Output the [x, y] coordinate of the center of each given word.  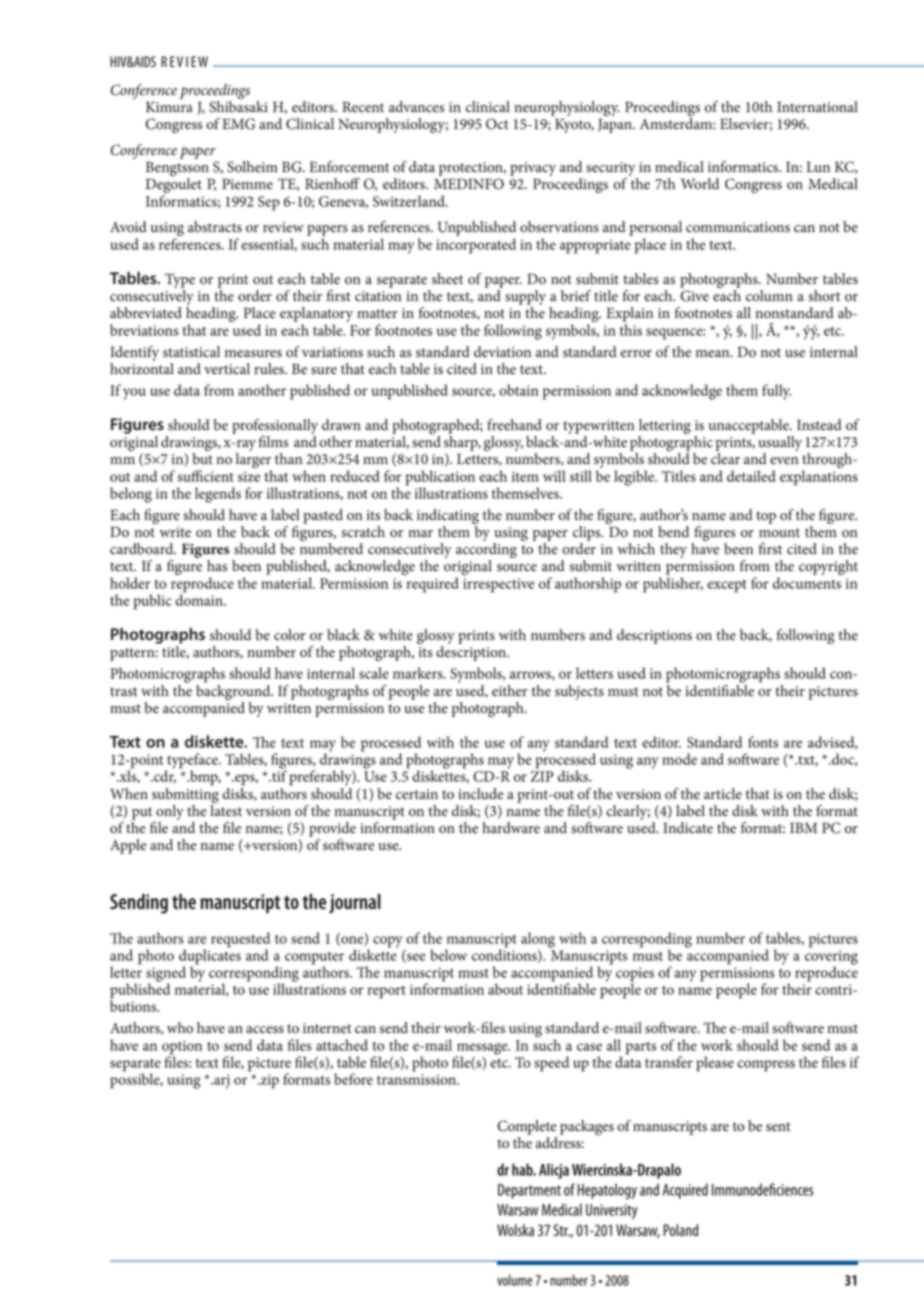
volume [515, 1280]
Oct [497, 124]
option [182, 1047]
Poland [680, 1230]
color [290, 635]
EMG [238, 124]
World [700, 184]
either [510, 691]
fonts [763, 742]
